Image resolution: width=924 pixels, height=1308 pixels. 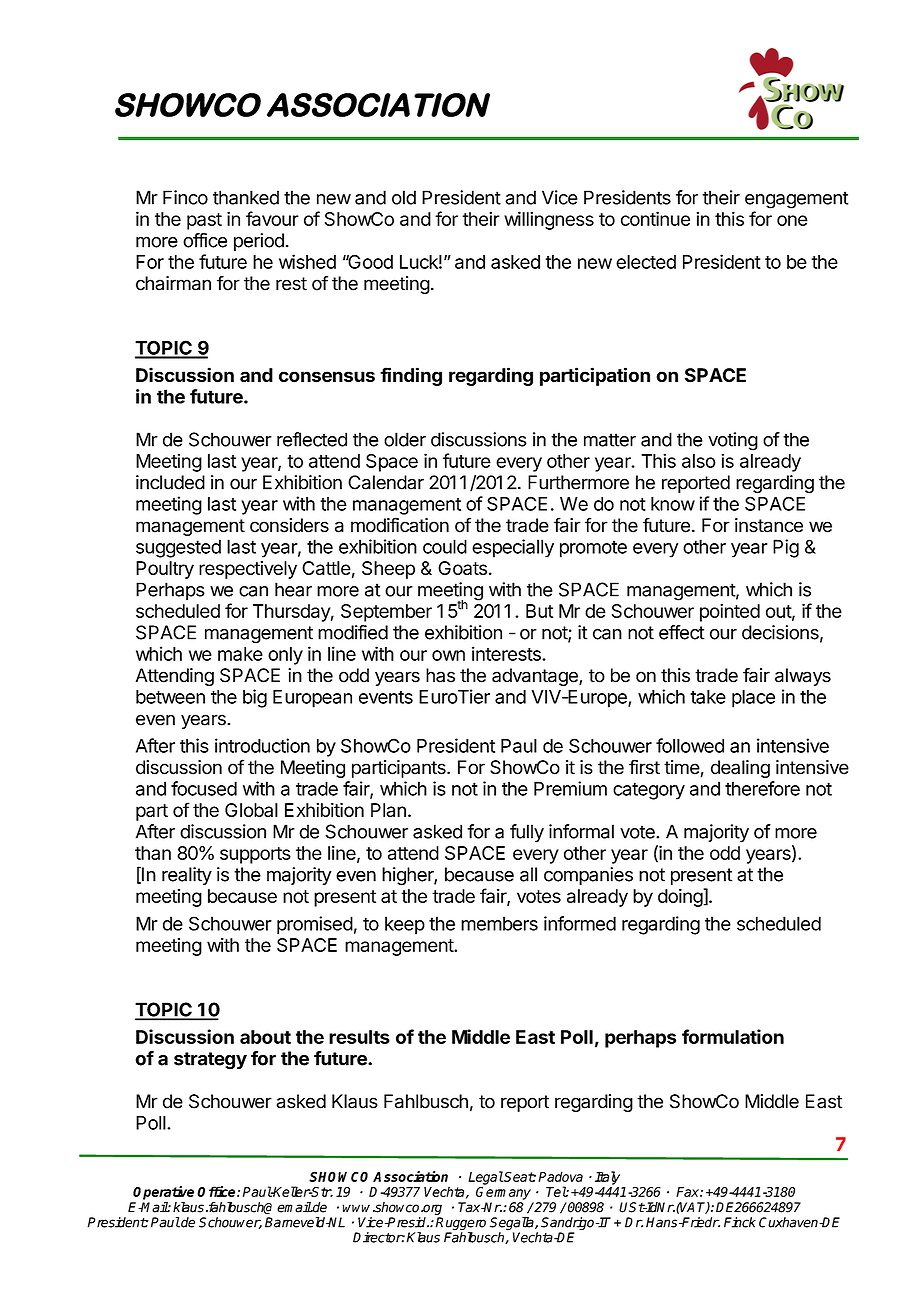 What do you see at coordinates (792, 220) in the screenshot?
I see `one` at bounding box center [792, 220].
